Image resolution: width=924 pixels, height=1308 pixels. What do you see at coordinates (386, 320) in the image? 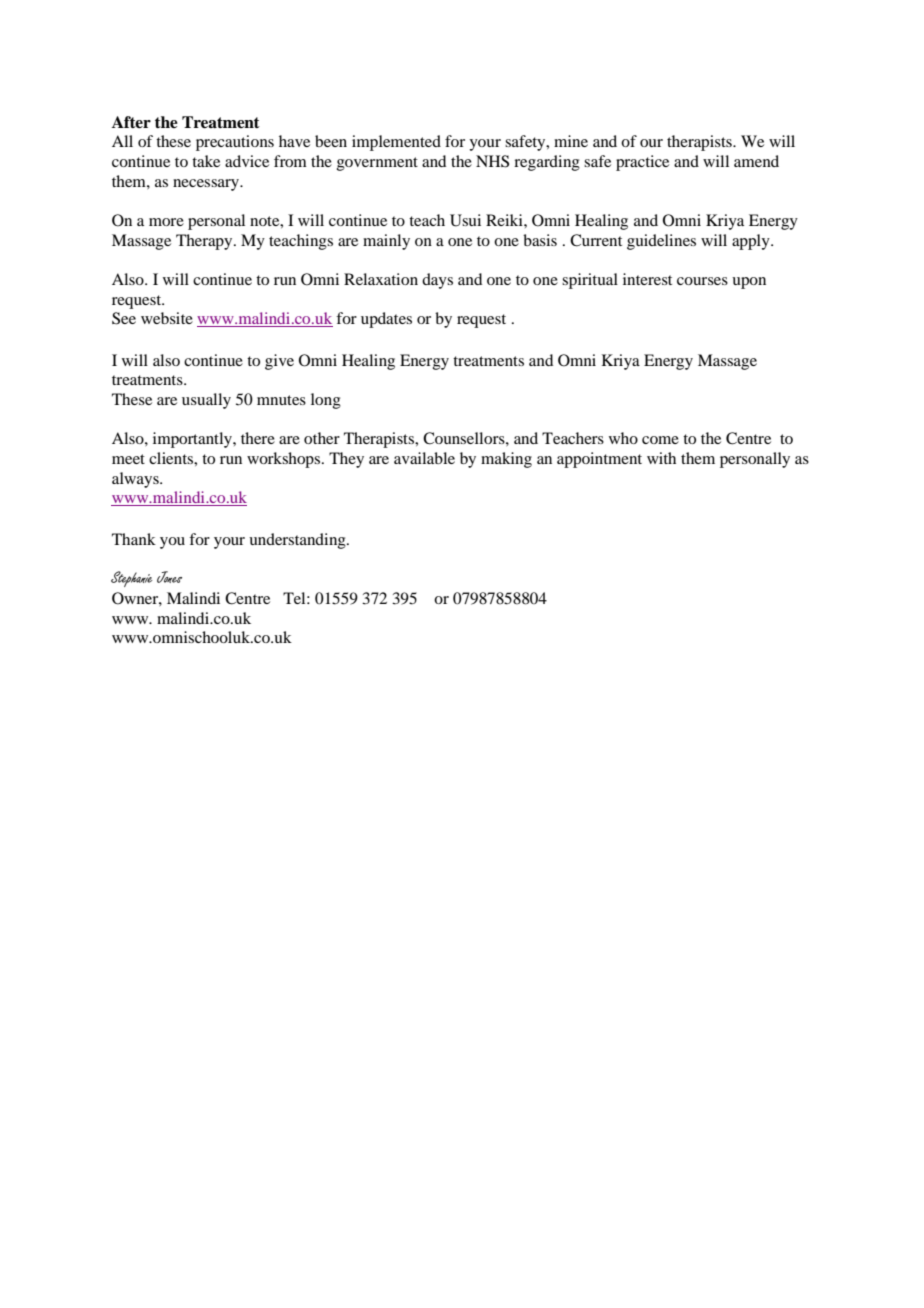
I see `updates` at bounding box center [386, 320].
